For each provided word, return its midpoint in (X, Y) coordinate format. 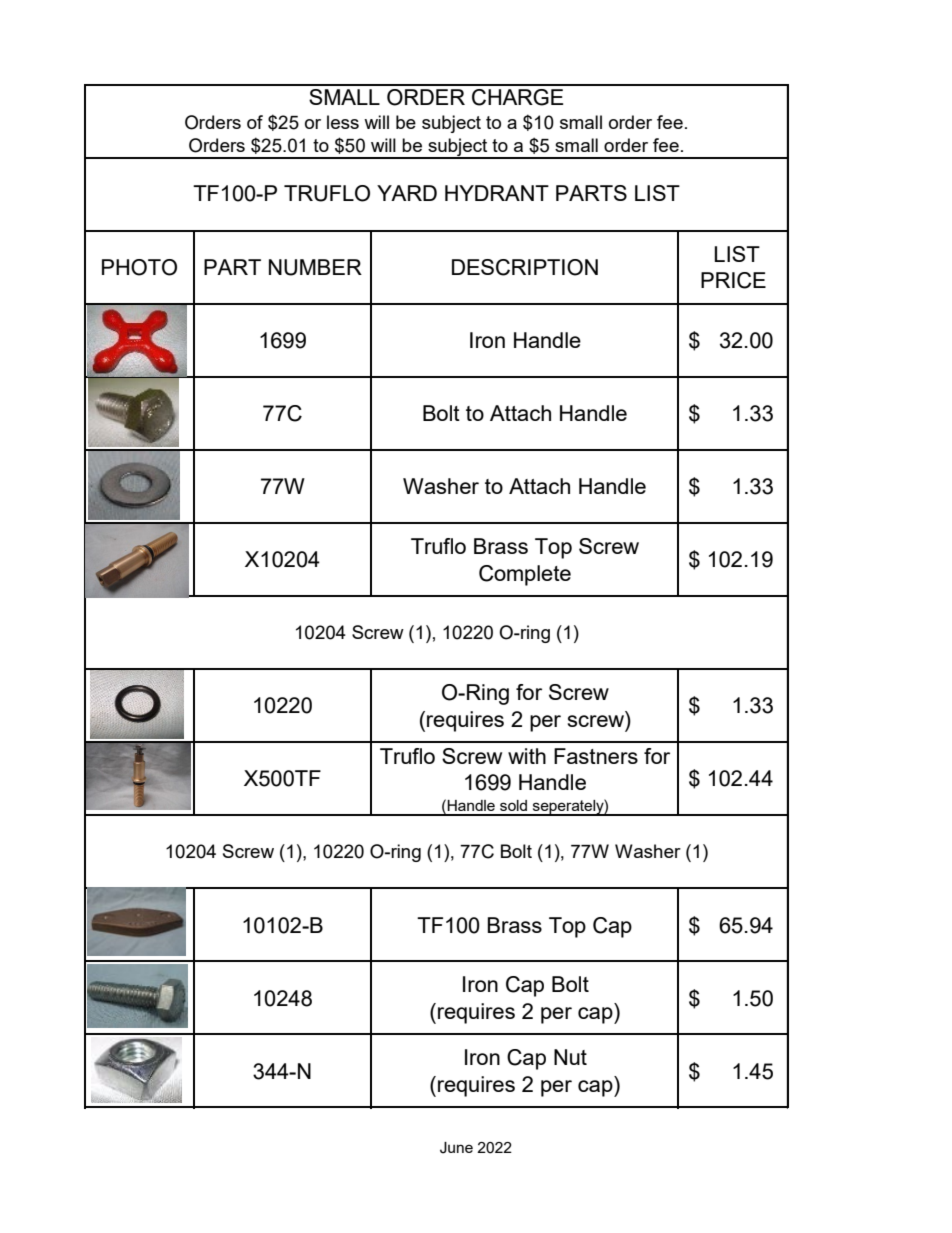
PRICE (733, 280)
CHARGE (517, 97)
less (343, 122)
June (456, 1148)
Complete (525, 575)
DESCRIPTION (525, 267)
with (527, 756)
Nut (570, 1057)
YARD (407, 193)
